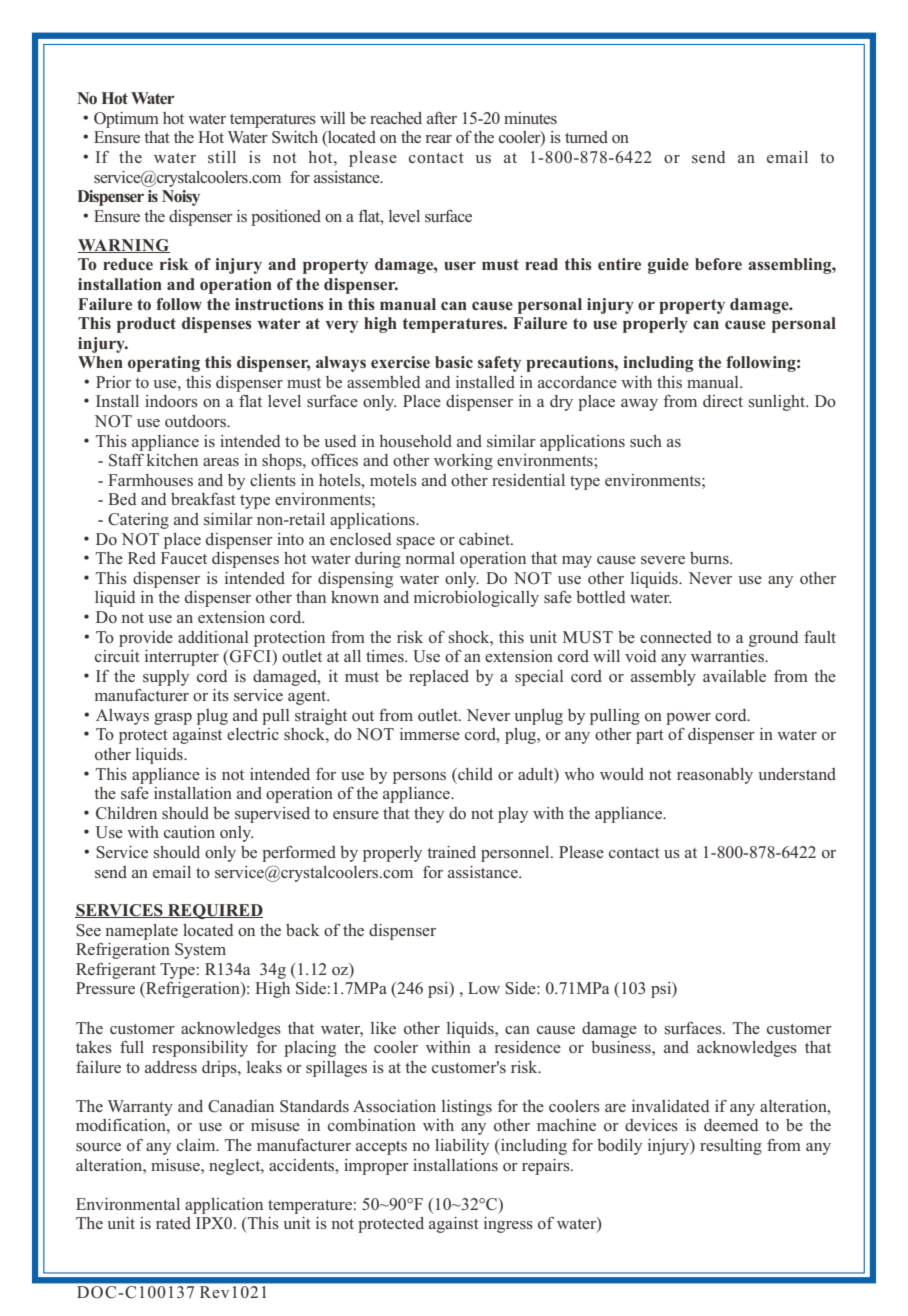 Image resolution: width=908 pixels, height=1316 pixels. I want to click on turned, so click(586, 137).
